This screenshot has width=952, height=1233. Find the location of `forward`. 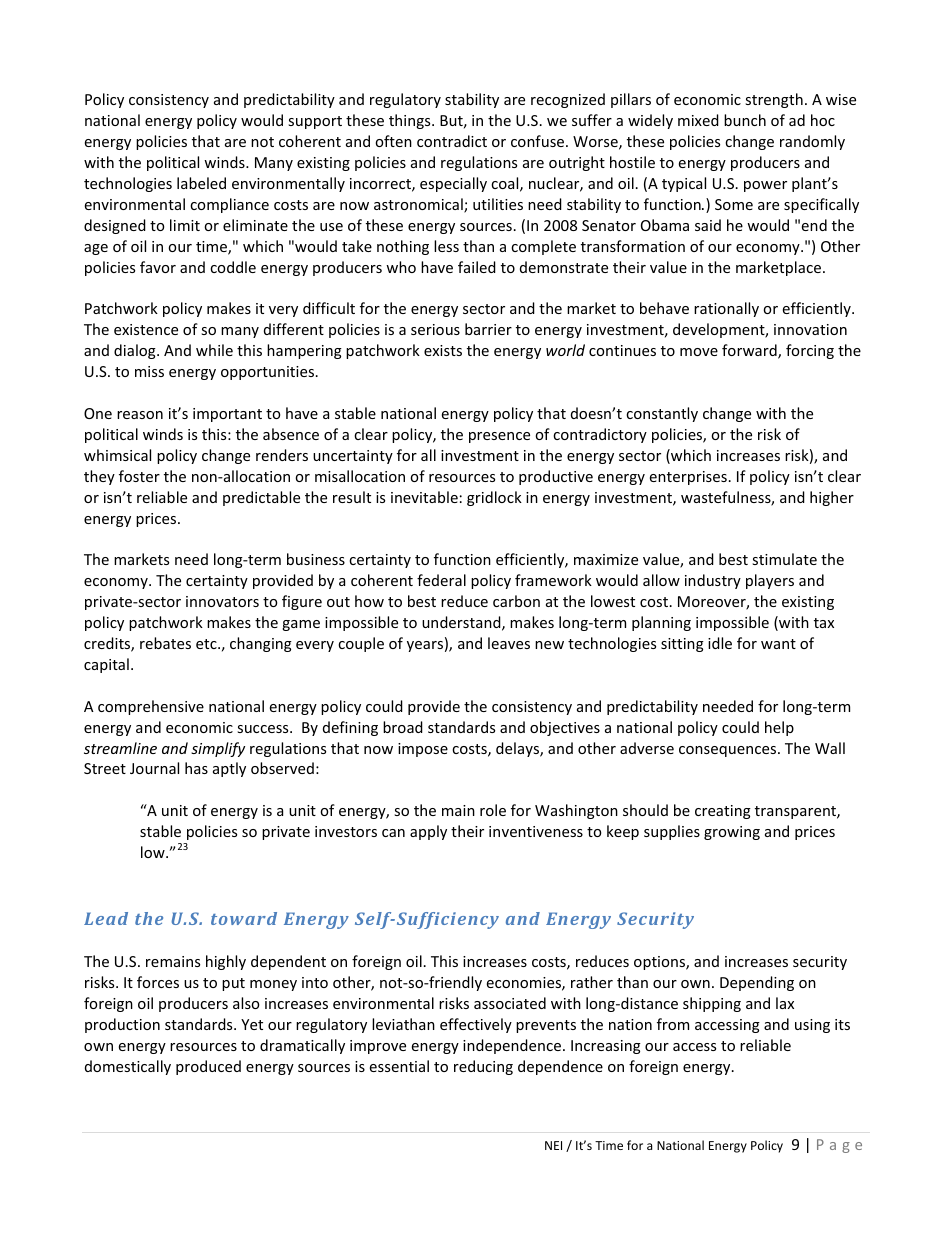

forward is located at coordinates (750, 351).
